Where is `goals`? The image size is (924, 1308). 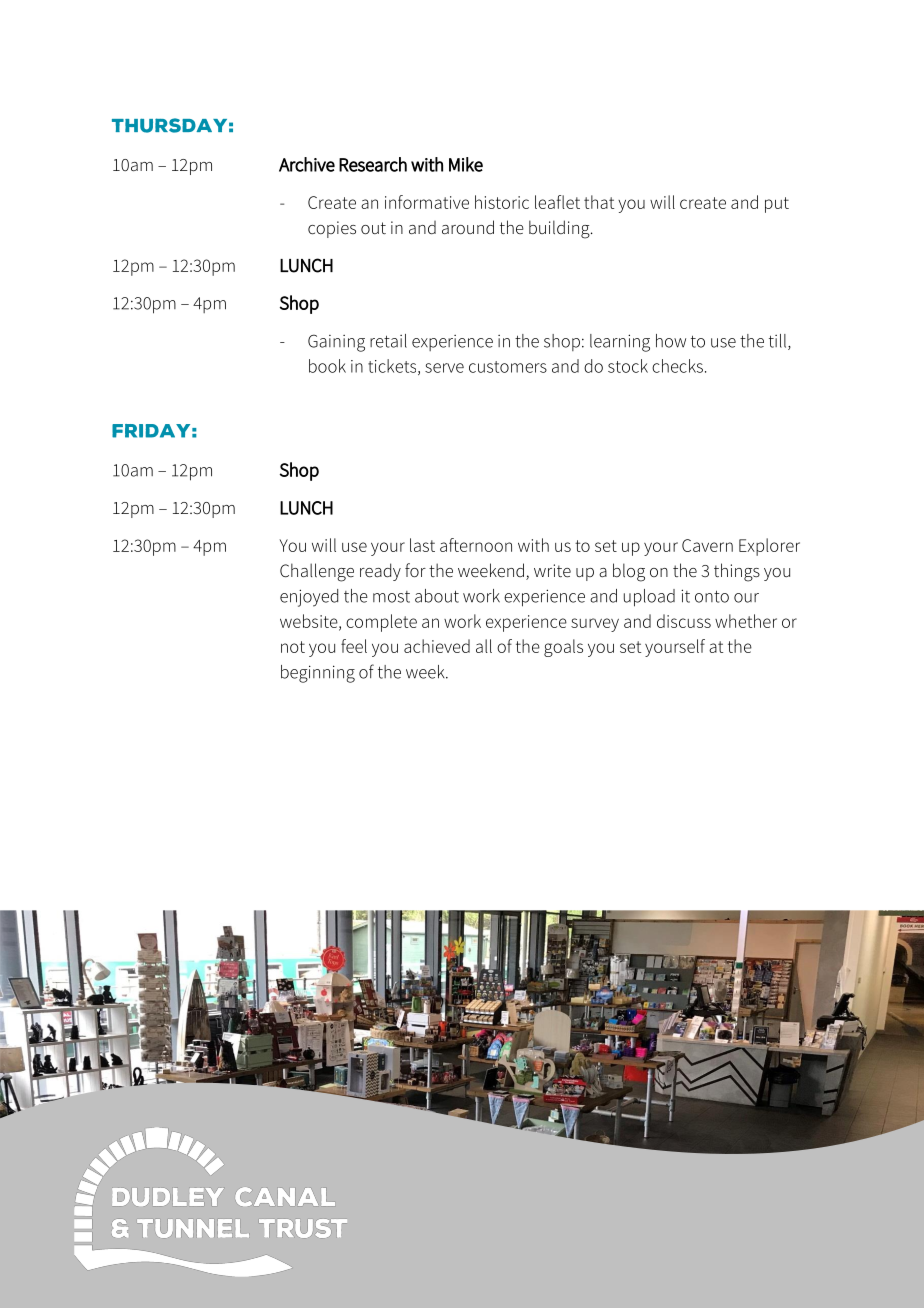 goals is located at coordinates (563, 648).
